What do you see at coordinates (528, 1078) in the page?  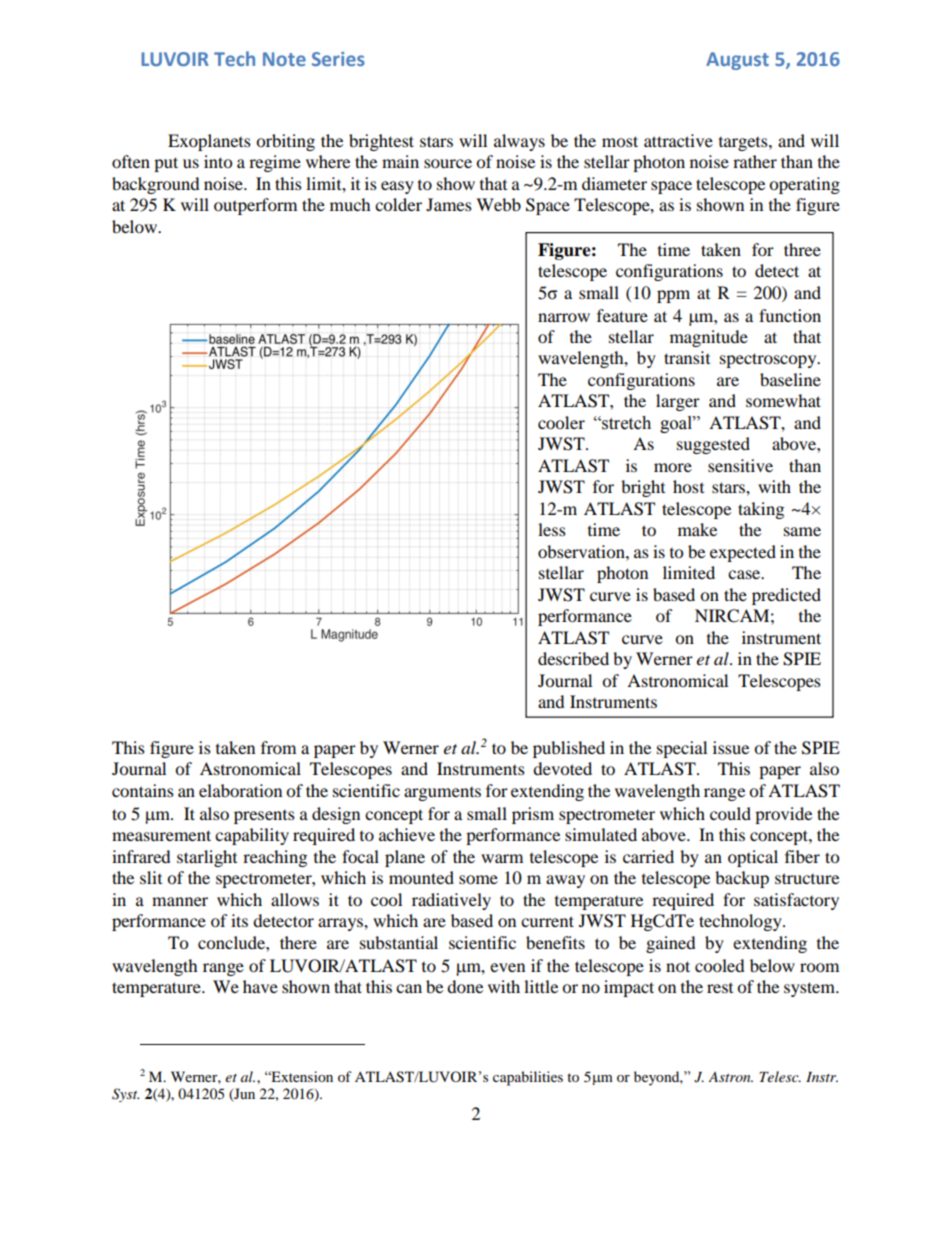 I see `capabilities` at bounding box center [528, 1078].
